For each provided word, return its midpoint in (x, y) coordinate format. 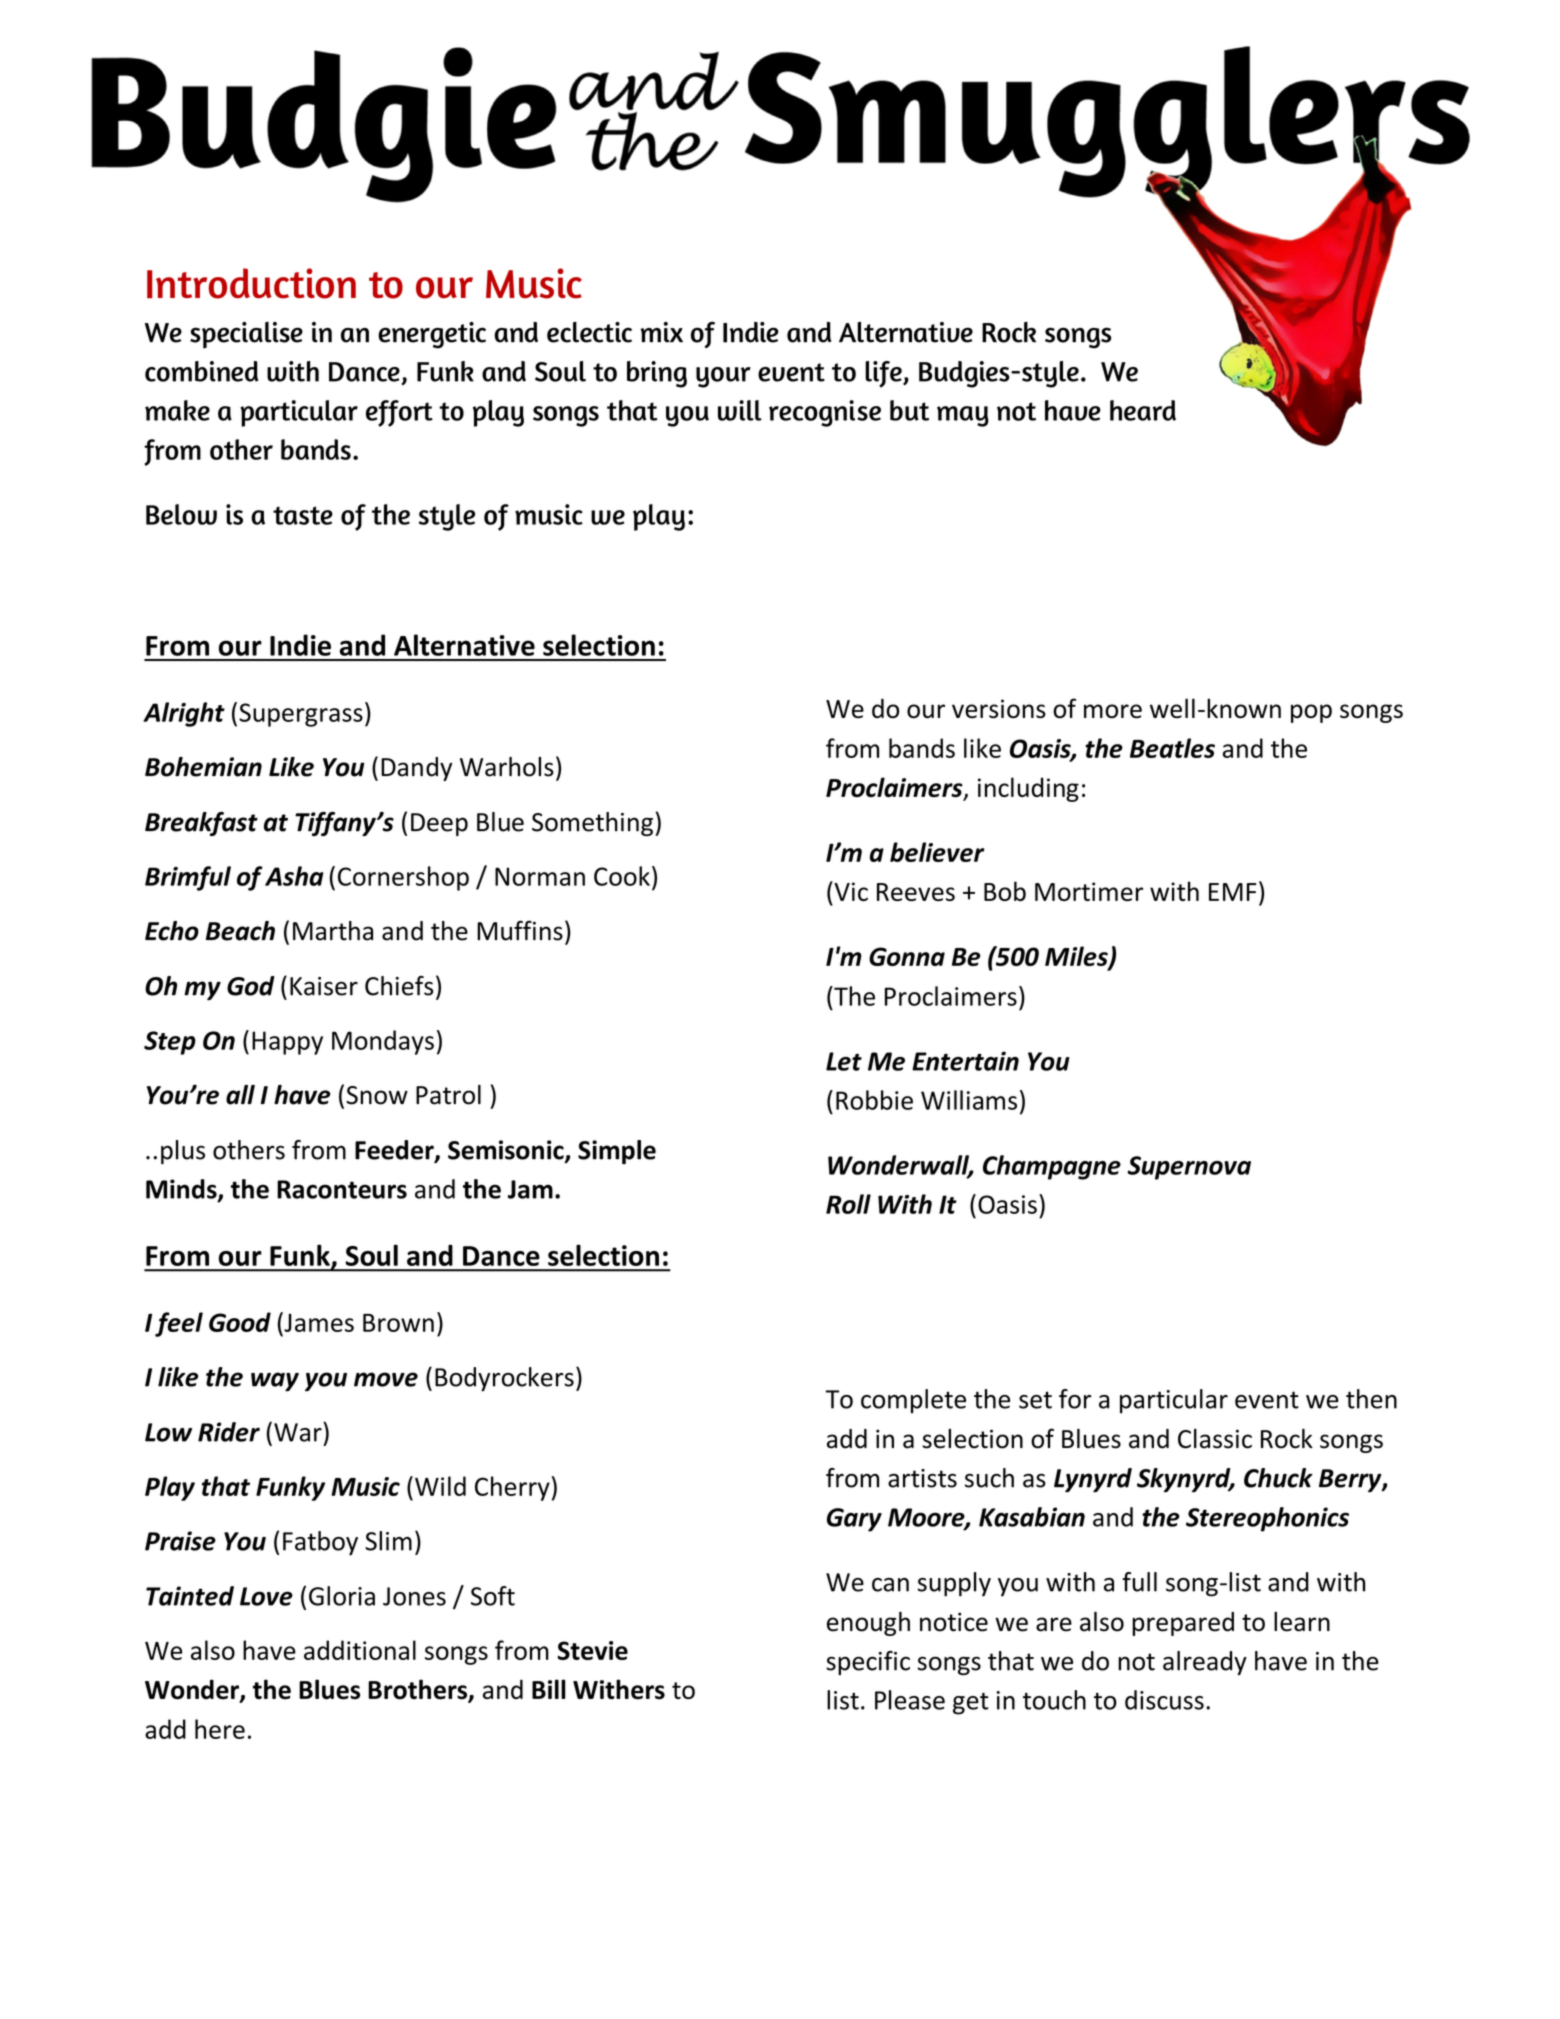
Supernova (1189, 1168)
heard (1143, 410)
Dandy (416, 769)
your (723, 377)
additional (360, 1650)
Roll (848, 1204)
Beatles (1172, 748)
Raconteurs (342, 1189)
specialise (246, 335)
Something (592, 824)
